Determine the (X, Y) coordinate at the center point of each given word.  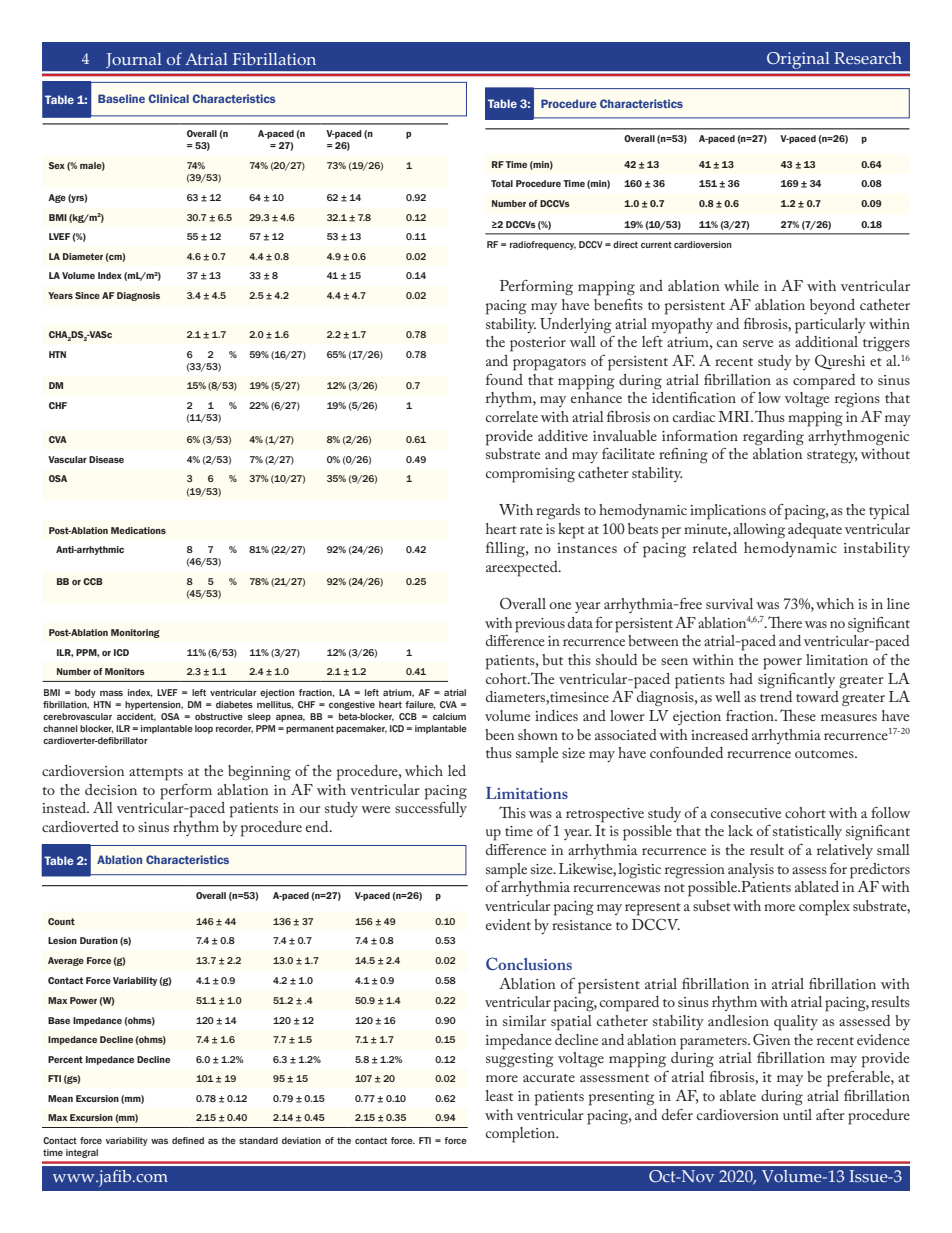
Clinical (168, 98)
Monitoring (135, 633)
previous (540, 625)
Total (502, 183)
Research (868, 58)
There (784, 622)
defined (188, 1140)
